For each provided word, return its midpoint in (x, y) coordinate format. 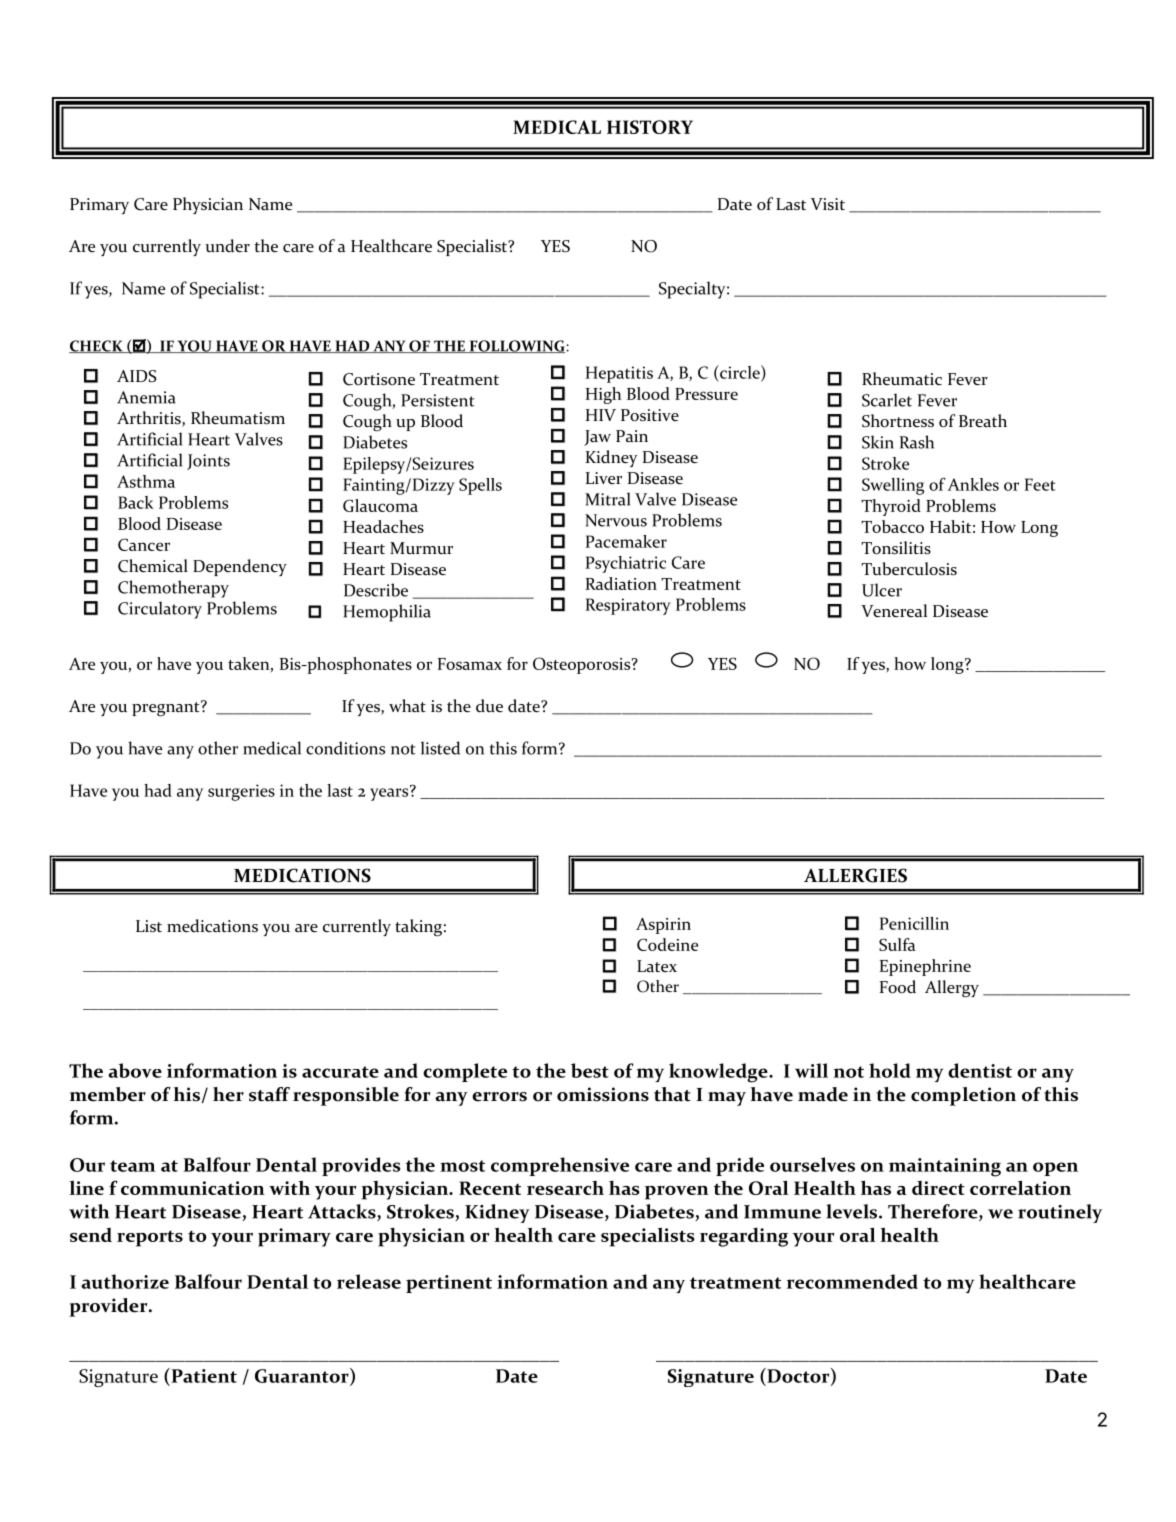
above (135, 1070)
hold (890, 1070)
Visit (828, 204)
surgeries (241, 792)
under (227, 246)
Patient (203, 1375)
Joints (208, 462)
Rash (917, 442)
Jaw (597, 438)
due (489, 706)
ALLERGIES (855, 875)
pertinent (449, 1284)
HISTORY (650, 127)
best (590, 1070)
